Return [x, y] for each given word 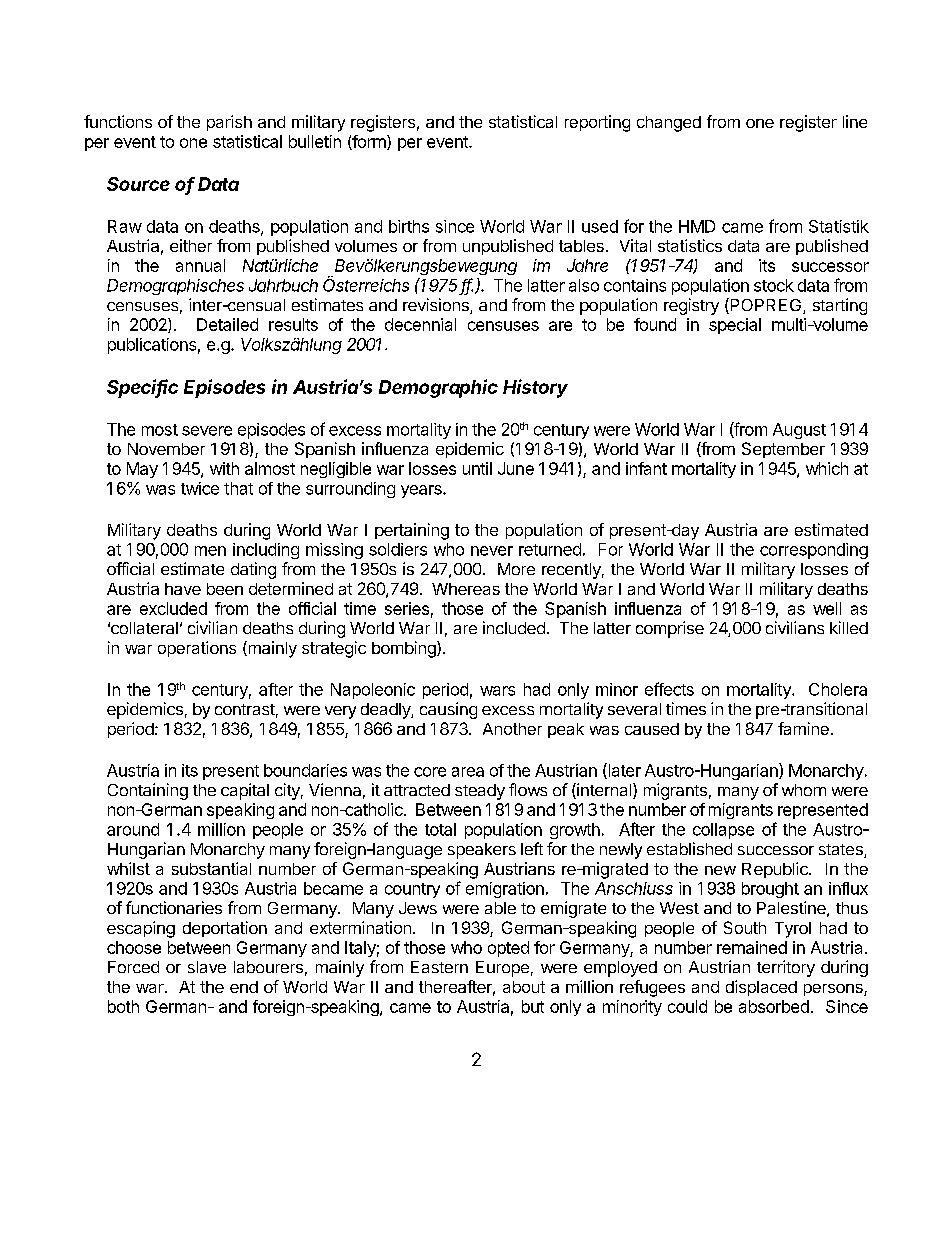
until [477, 468]
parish [229, 123]
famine [803, 728]
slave [207, 967]
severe [207, 431]
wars [497, 691]
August [799, 431]
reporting [597, 123]
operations [197, 649]
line [855, 121]
